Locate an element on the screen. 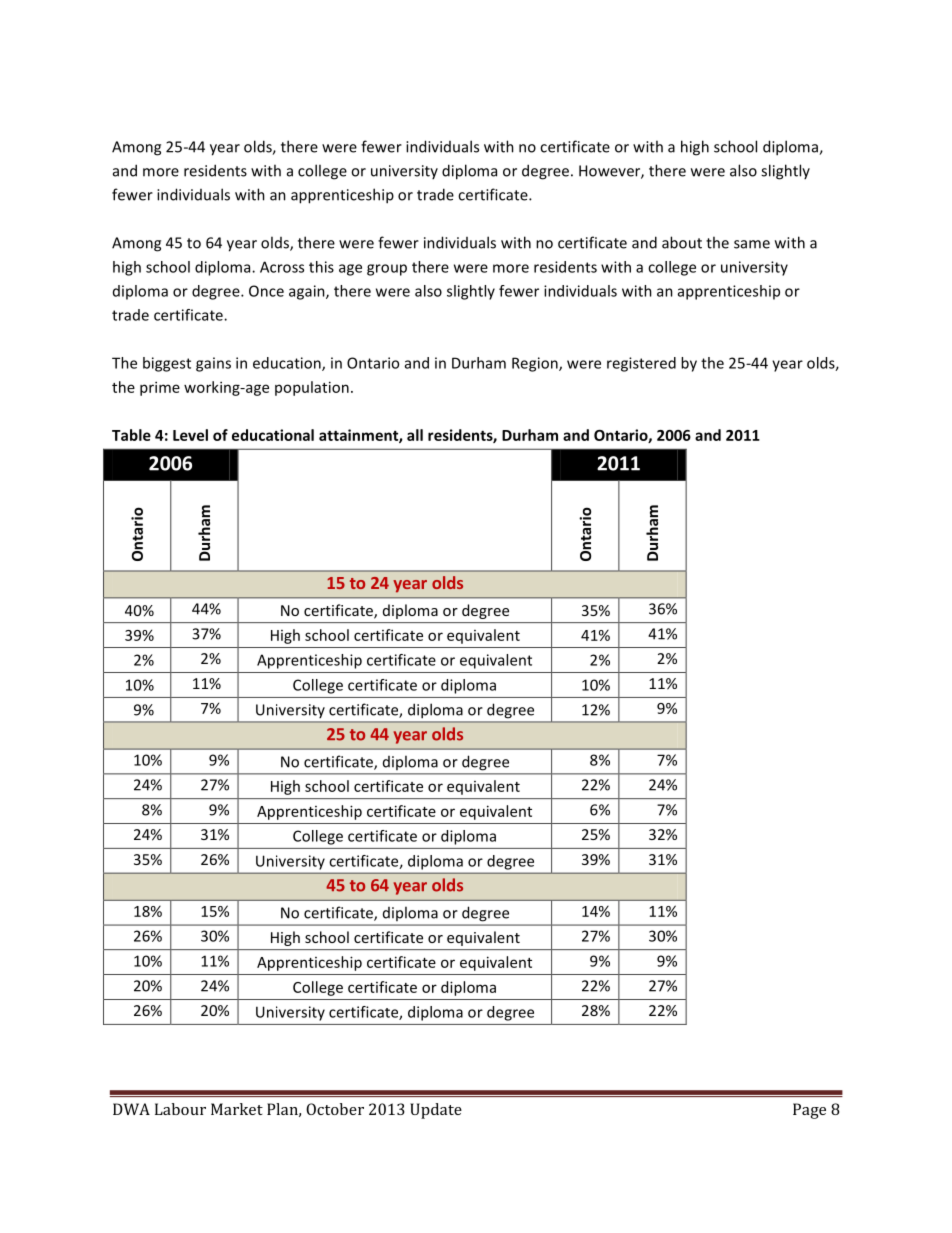 The width and height of the screenshot is (952, 1233). same is located at coordinates (752, 244).
